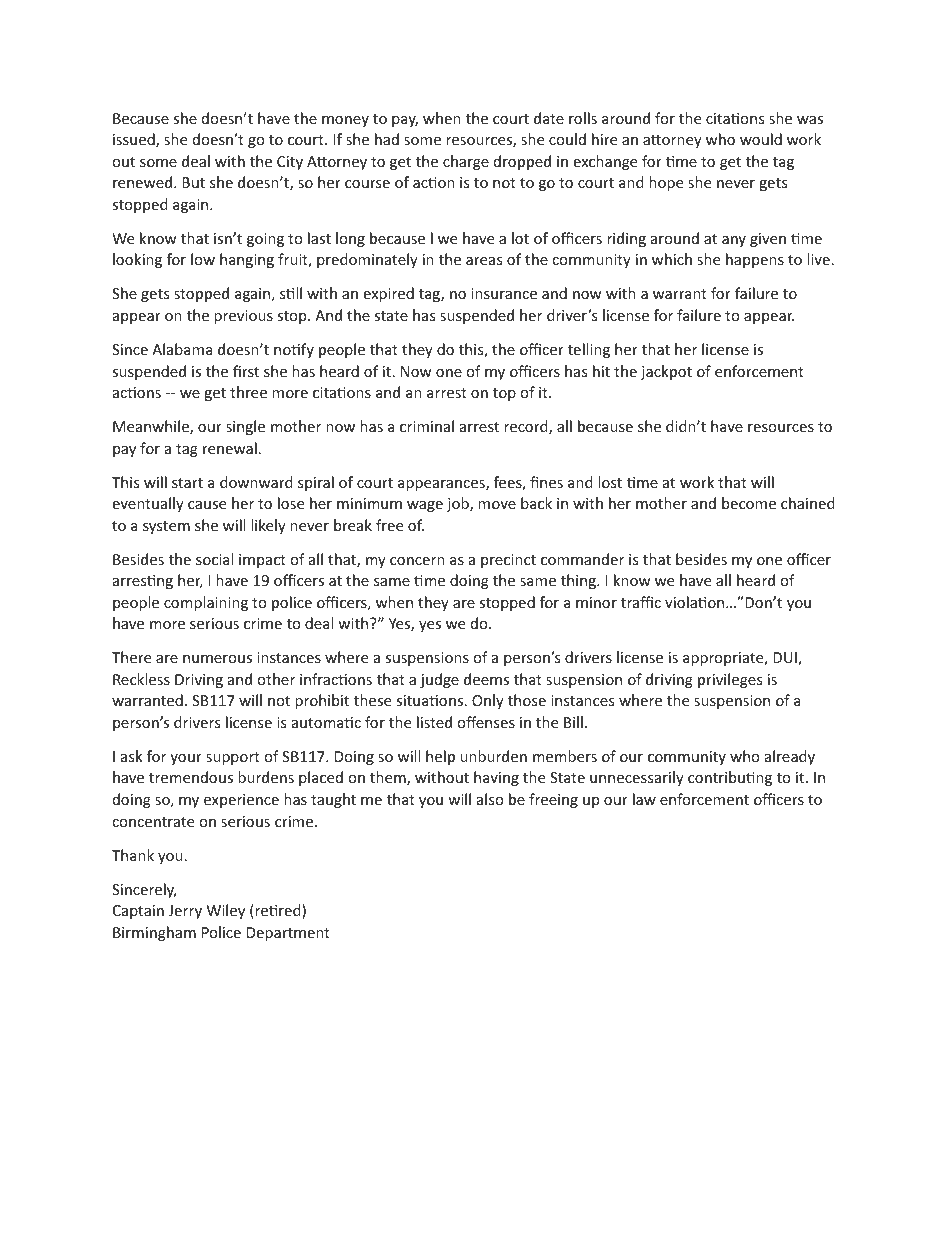 This document has height=1233, width=952. Describe the element at coordinates (226, 911) in the document. I see `Wiley` at that location.
